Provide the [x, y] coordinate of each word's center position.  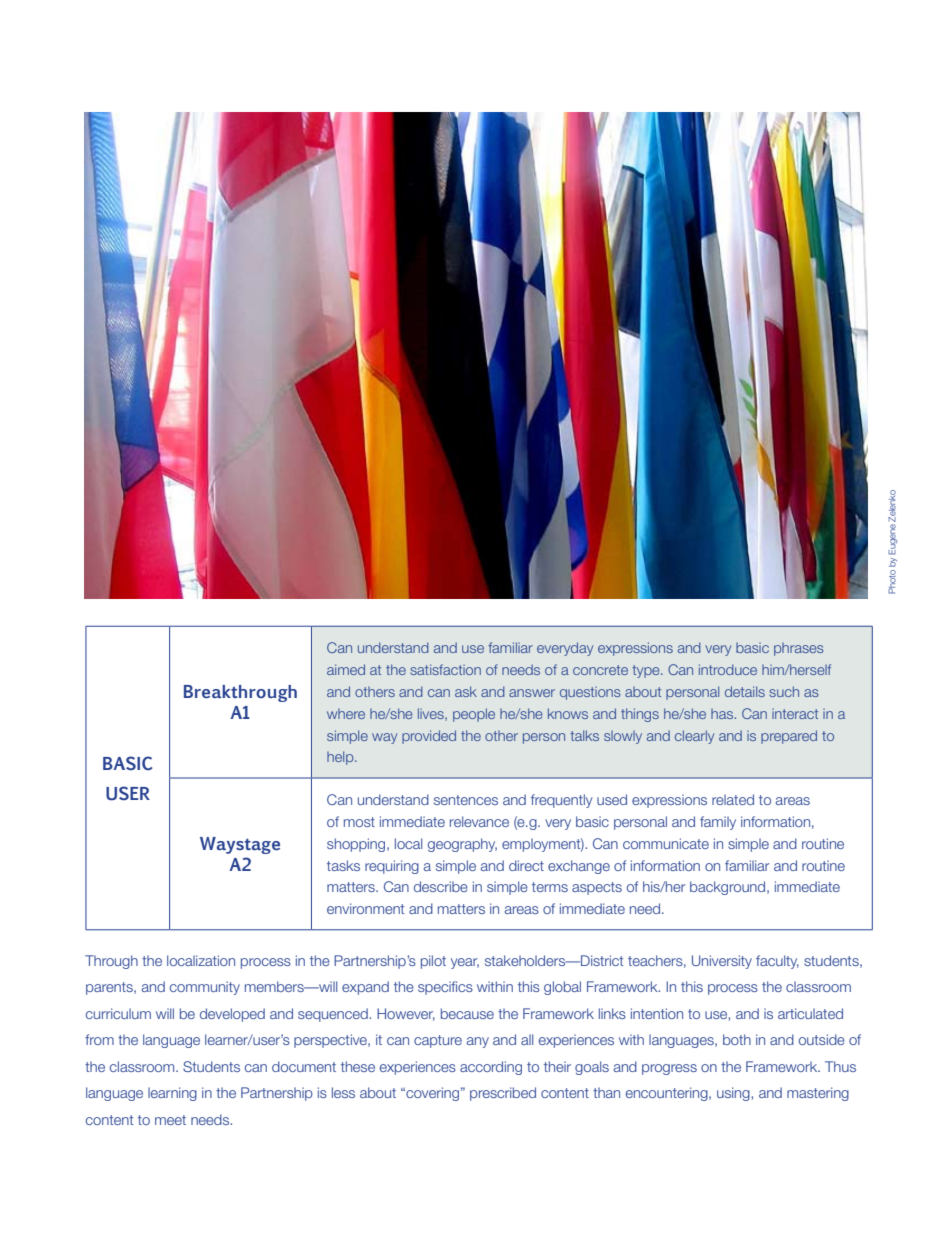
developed [232, 1015]
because [467, 1013]
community [205, 988]
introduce [728, 669]
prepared [789, 737]
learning [172, 1094]
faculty [777, 962]
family [718, 823]
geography [462, 845]
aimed [346, 669]
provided [429, 737]
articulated [810, 1013]
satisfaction [445, 669]
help [341, 758]
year [465, 963]
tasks [343, 865]
